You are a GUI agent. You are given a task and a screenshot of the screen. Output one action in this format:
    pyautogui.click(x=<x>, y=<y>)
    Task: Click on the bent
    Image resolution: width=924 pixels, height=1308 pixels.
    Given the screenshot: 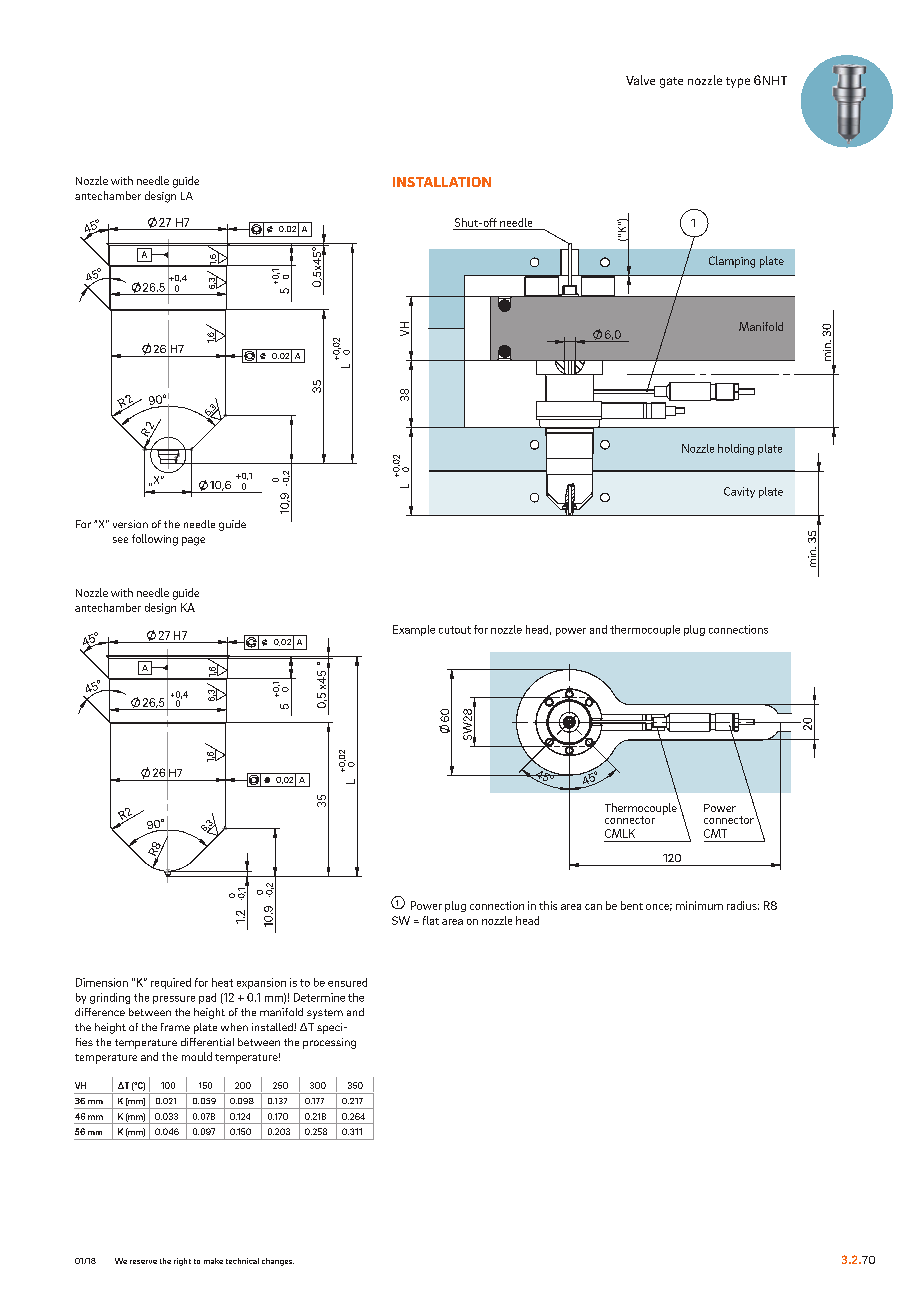 What is the action you would take?
    pyautogui.click(x=632, y=905)
